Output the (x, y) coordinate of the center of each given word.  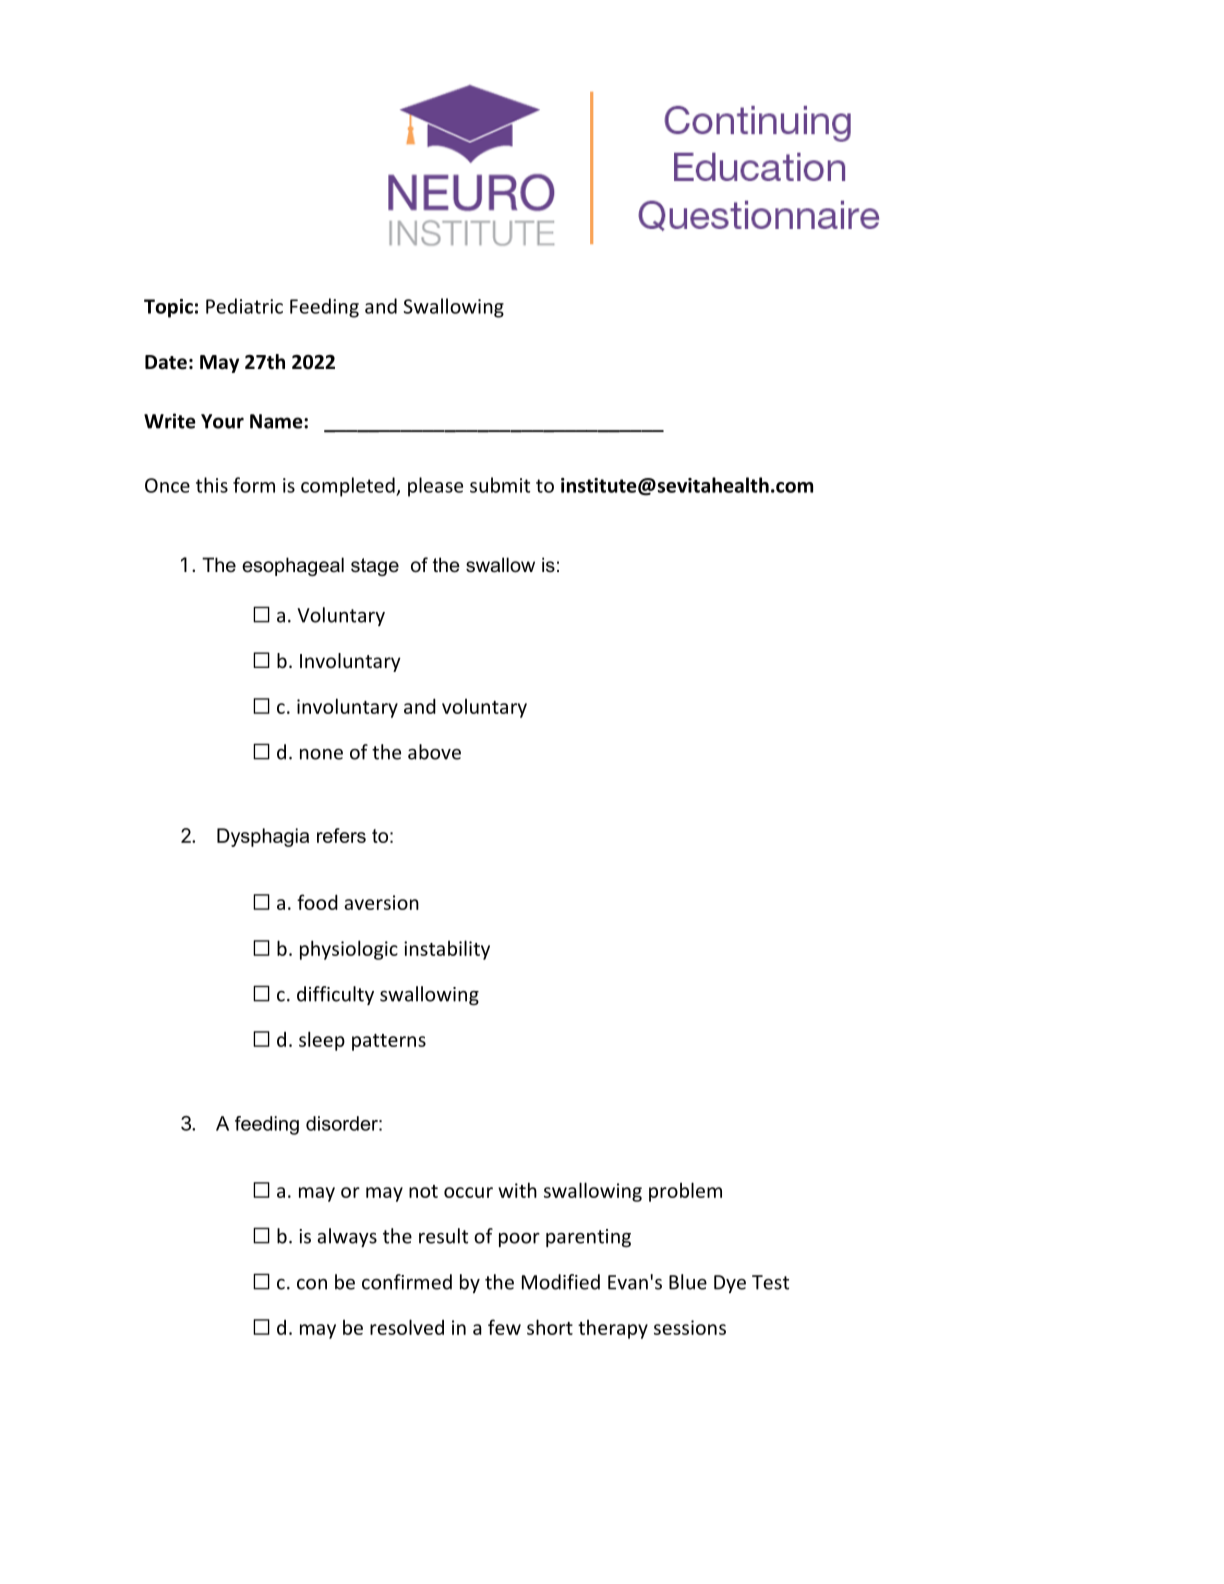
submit (500, 485)
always (347, 1237)
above (434, 752)
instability (447, 950)
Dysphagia (263, 837)
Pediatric (244, 306)
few (504, 1327)
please (435, 487)
